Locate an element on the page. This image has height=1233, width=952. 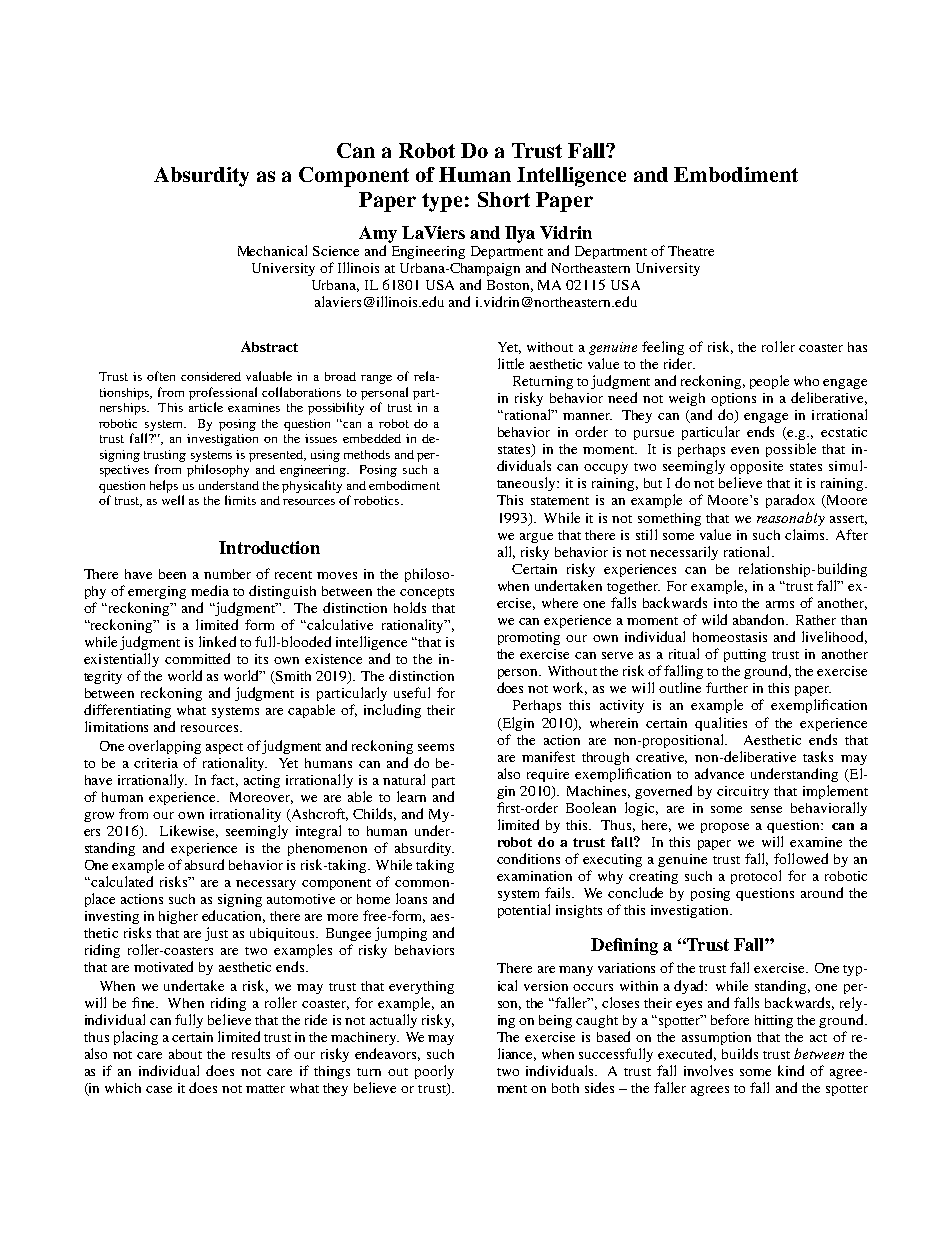
Theatre is located at coordinates (691, 251).
